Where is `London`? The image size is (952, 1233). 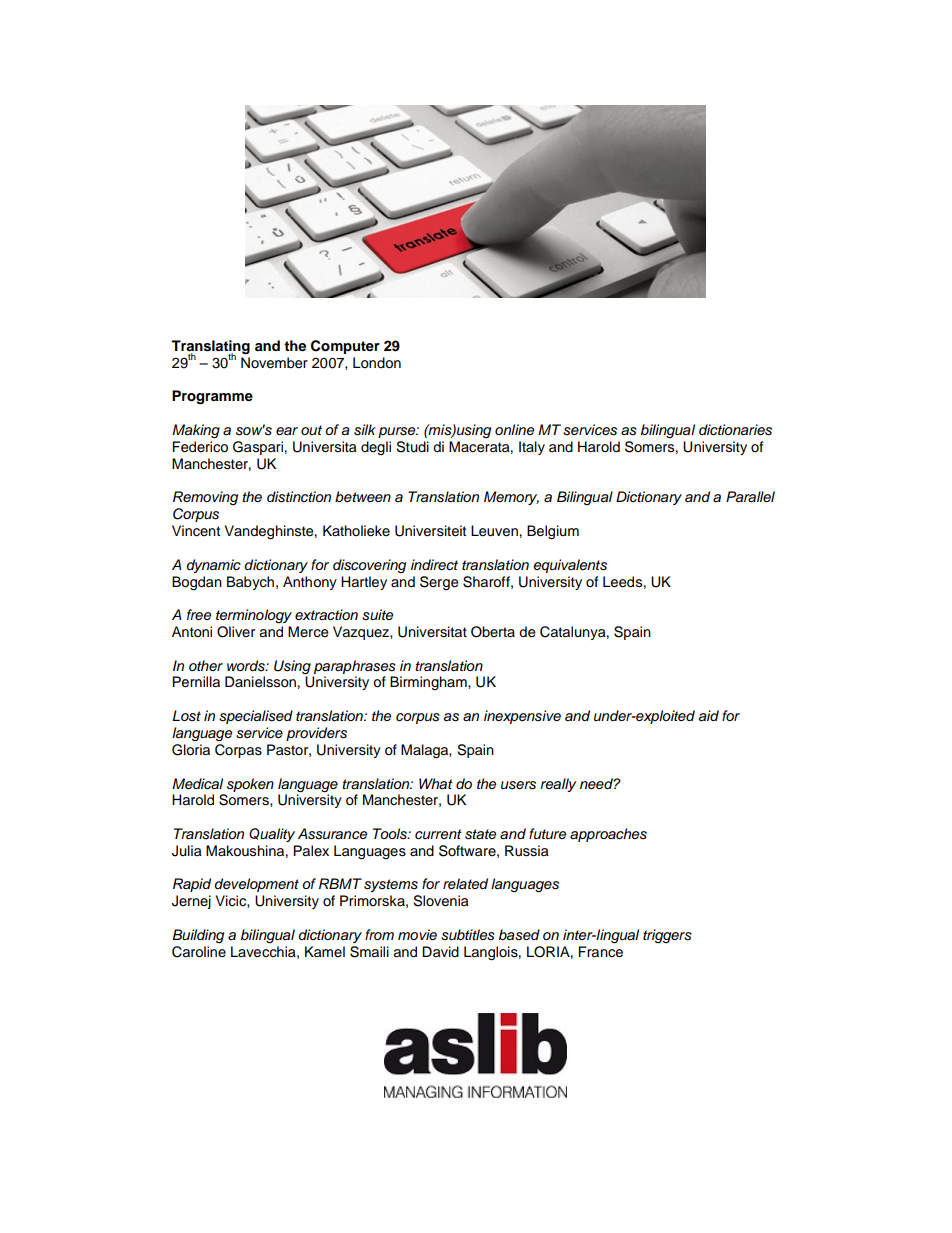 London is located at coordinates (377, 363).
